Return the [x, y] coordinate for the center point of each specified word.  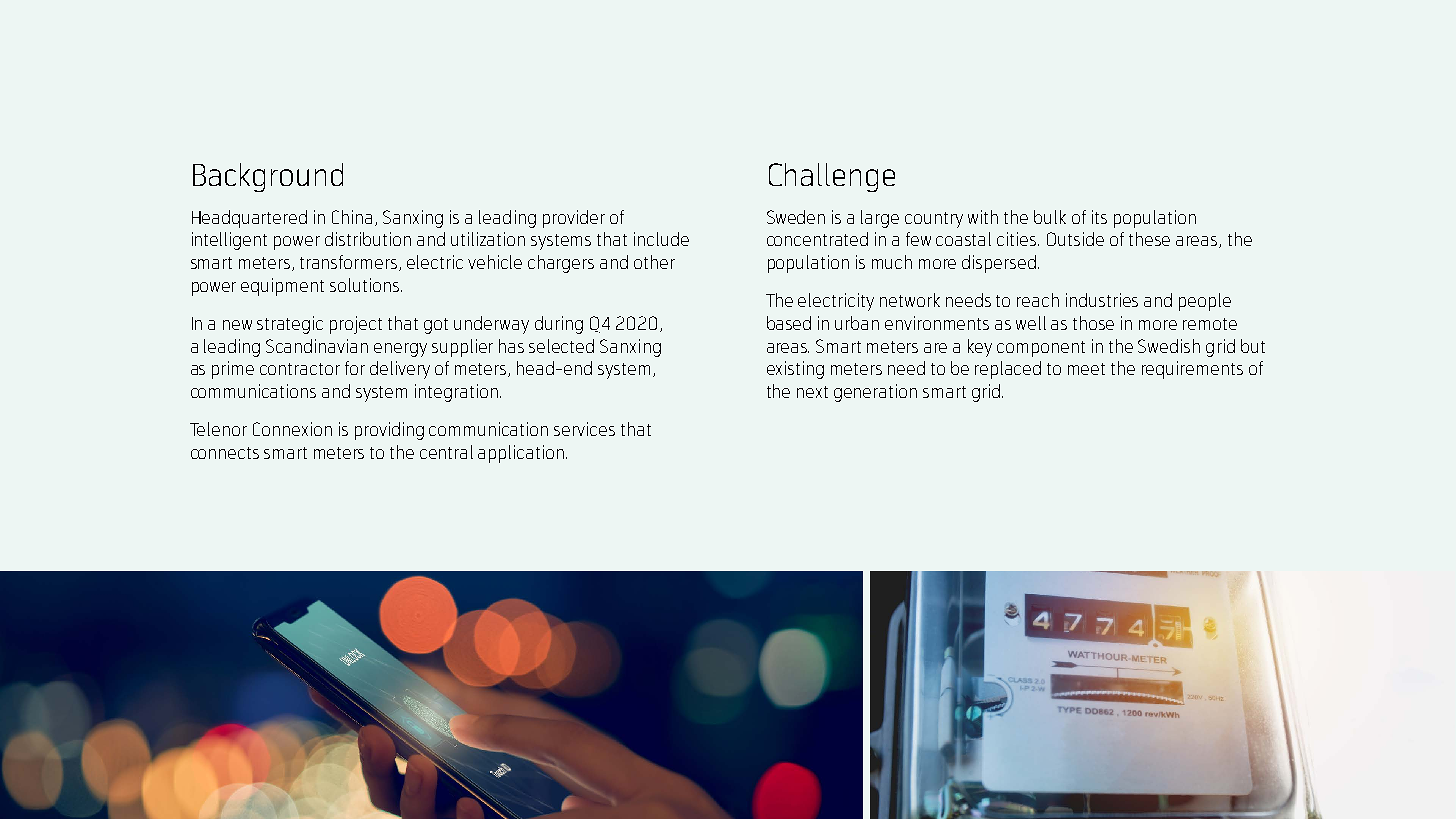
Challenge [832, 177]
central [446, 452]
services [584, 429]
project [356, 325]
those [1093, 323]
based [789, 323]
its [1099, 217]
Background [268, 177]
